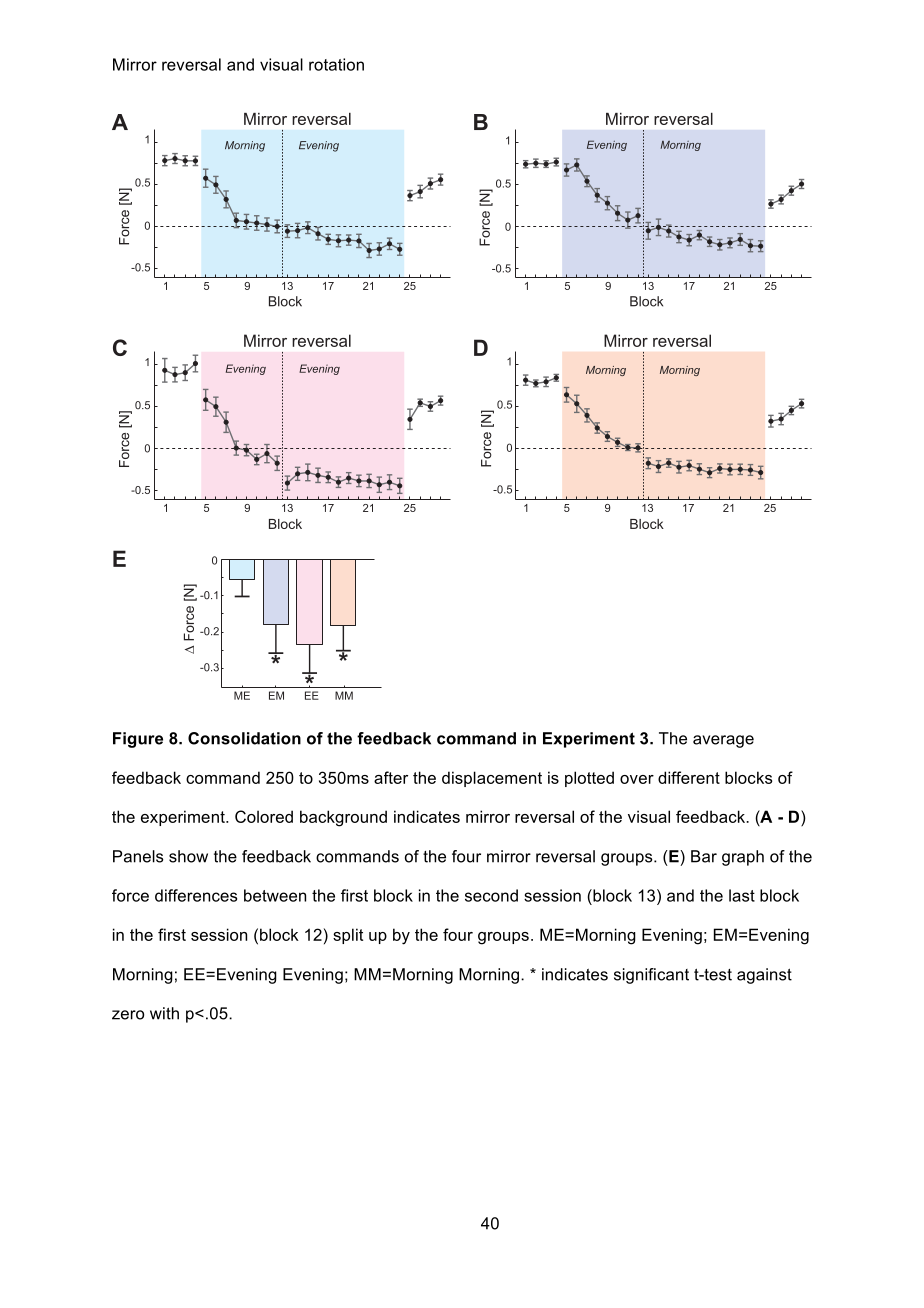 This screenshot has width=924, height=1308. Describe the element at coordinates (138, 740) in the screenshot. I see `Figure` at that location.
